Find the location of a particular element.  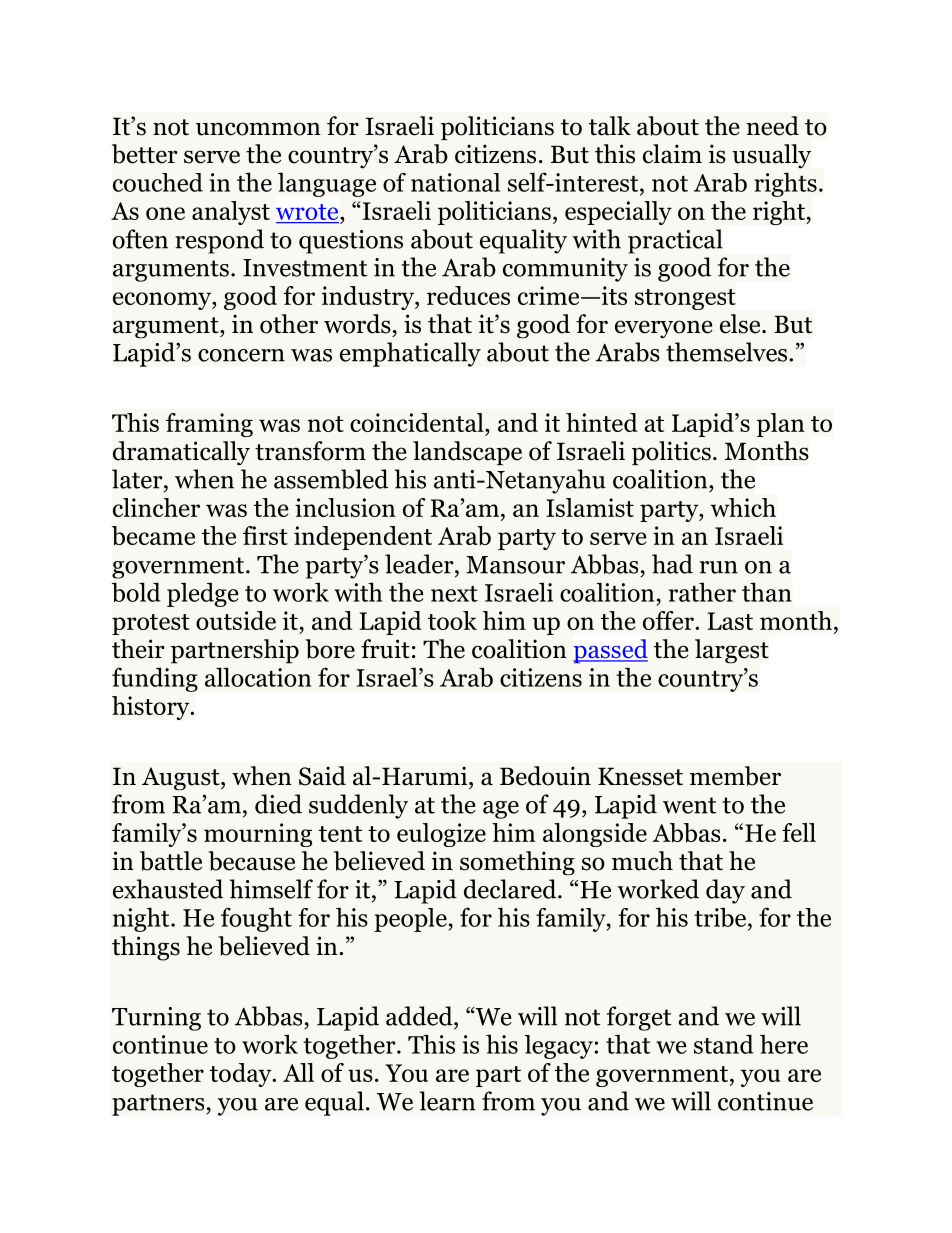

member is located at coordinates (735, 776).
